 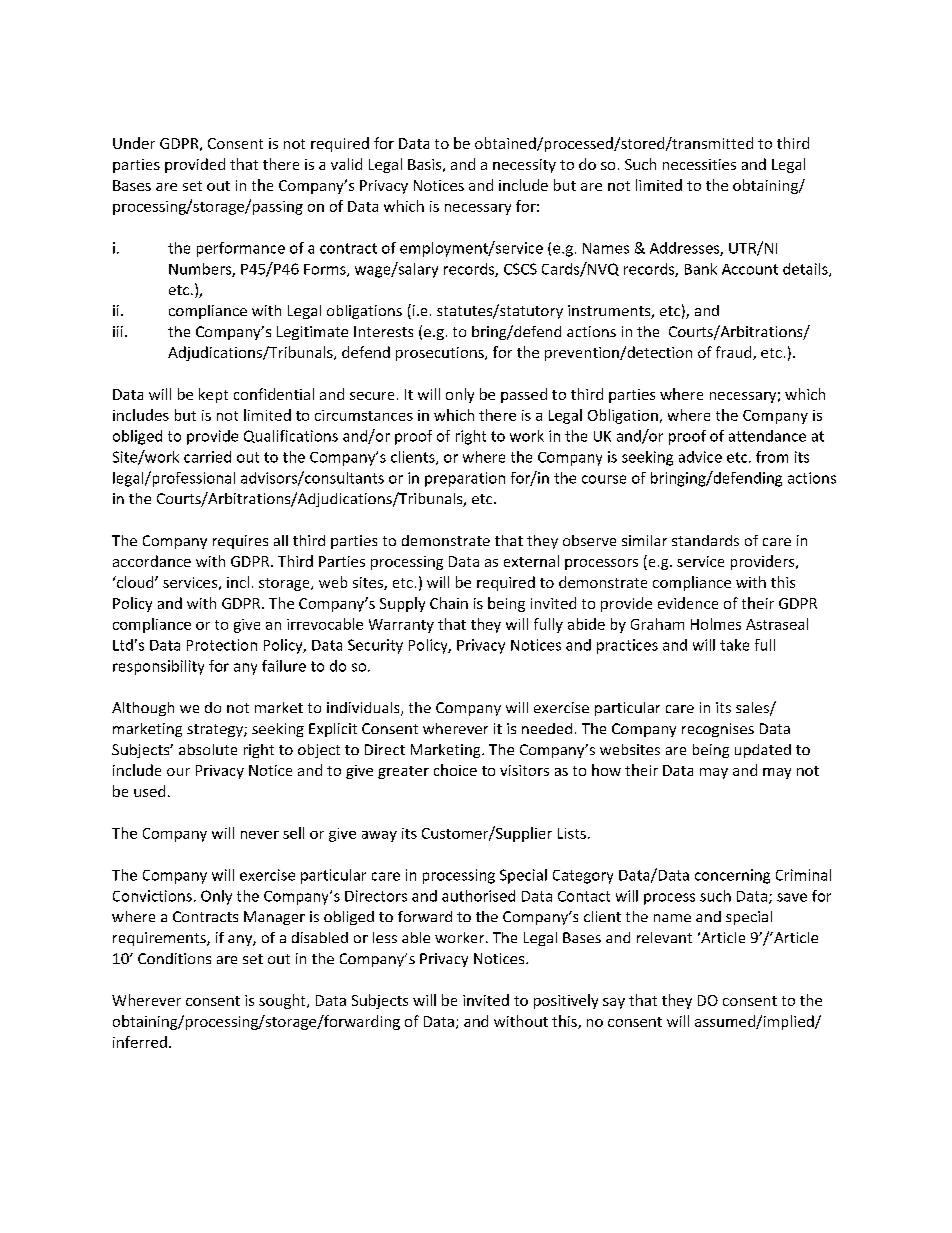 I want to click on Chain, so click(x=449, y=603).
